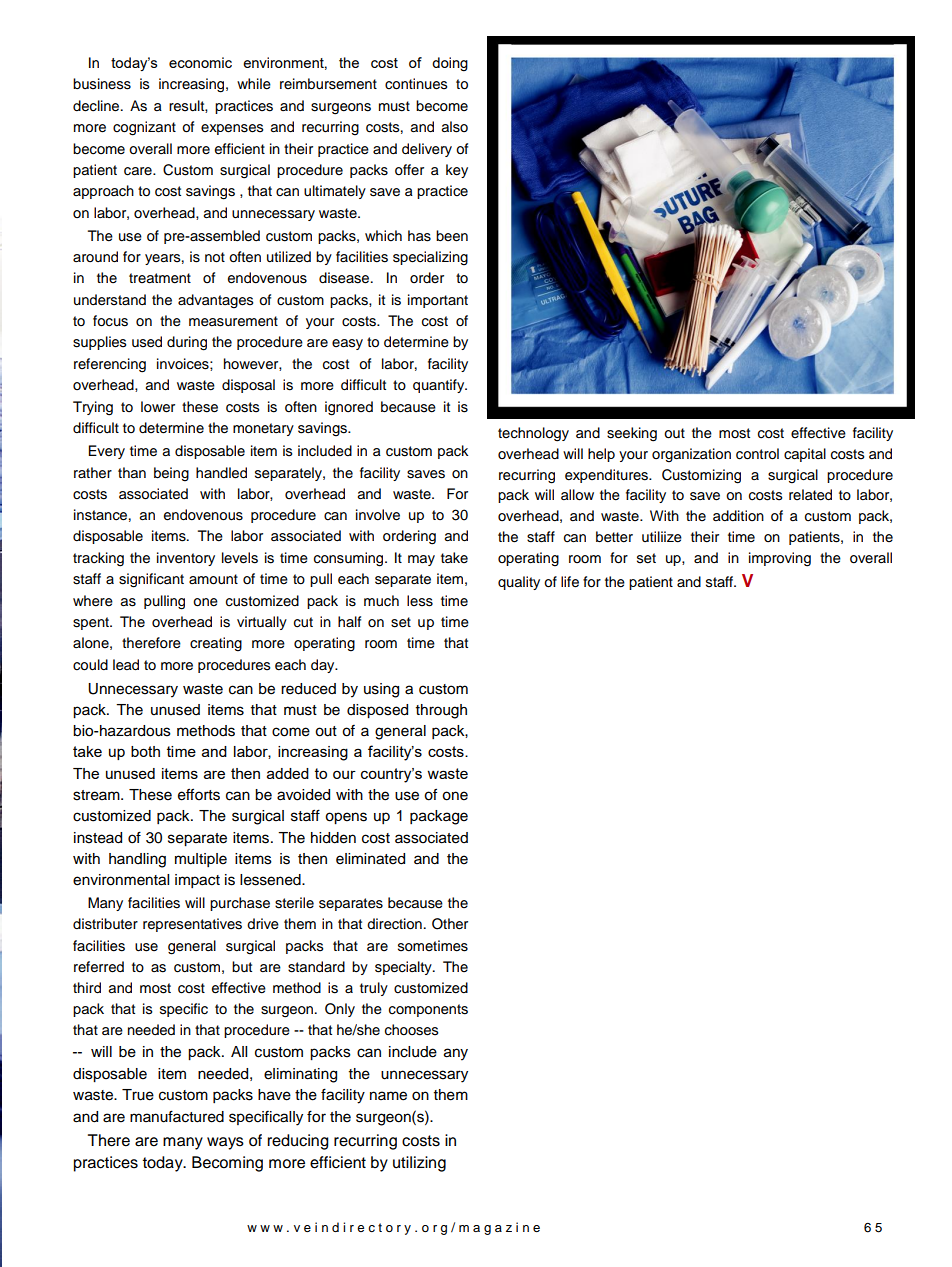 The width and height of the screenshot is (952, 1267). What do you see at coordinates (419, 1164) in the screenshot?
I see `utilizing` at bounding box center [419, 1164].
